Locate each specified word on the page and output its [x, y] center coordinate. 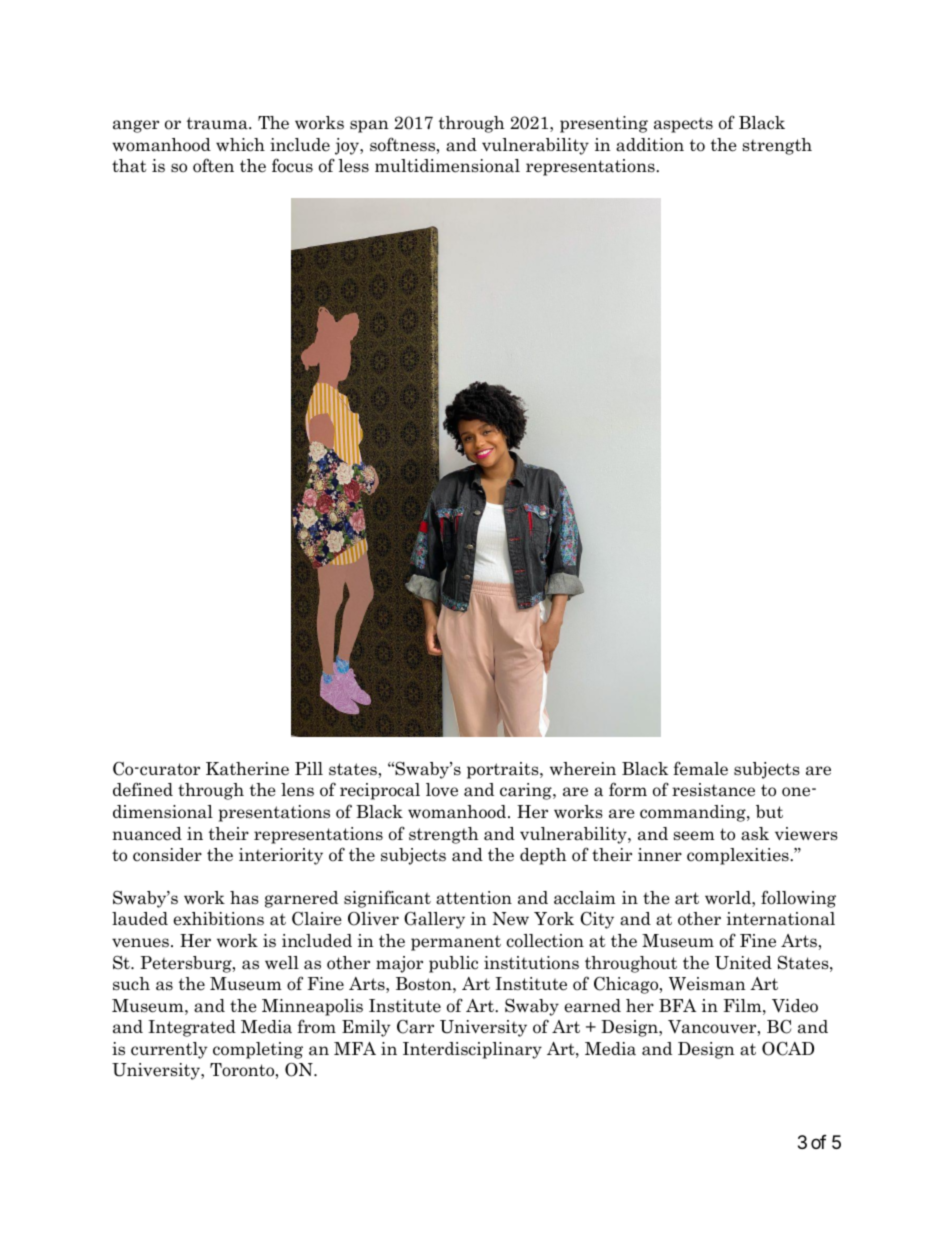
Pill [309, 768]
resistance [713, 790]
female [700, 768]
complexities [739, 856]
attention [474, 898]
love [442, 790]
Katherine [247, 769]
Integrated [192, 1028]
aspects [683, 125]
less [353, 166]
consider [167, 855]
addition [650, 145]
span [369, 126]
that [129, 166]
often [213, 165]
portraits [504, 770]
